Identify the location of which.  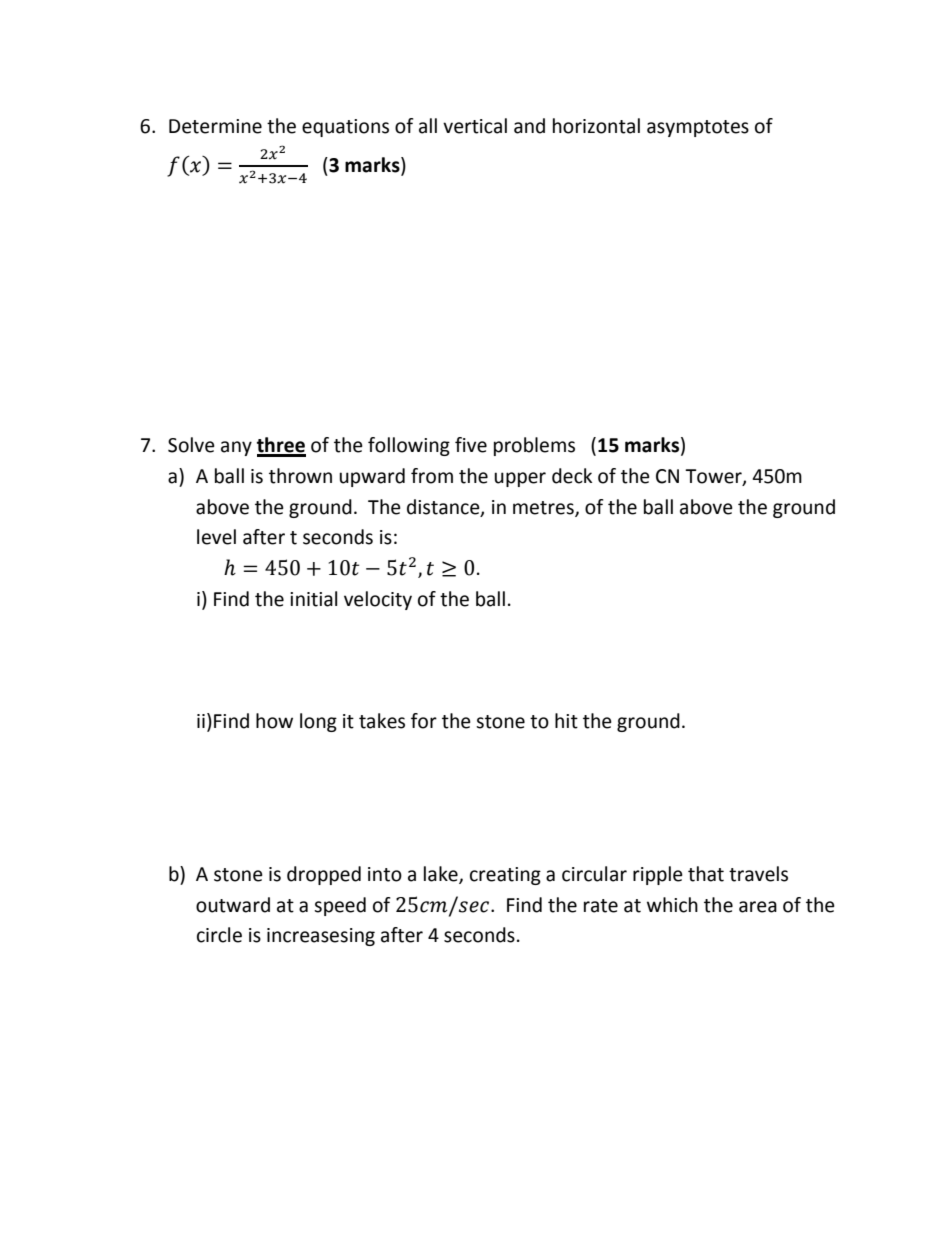
(672, 905).
